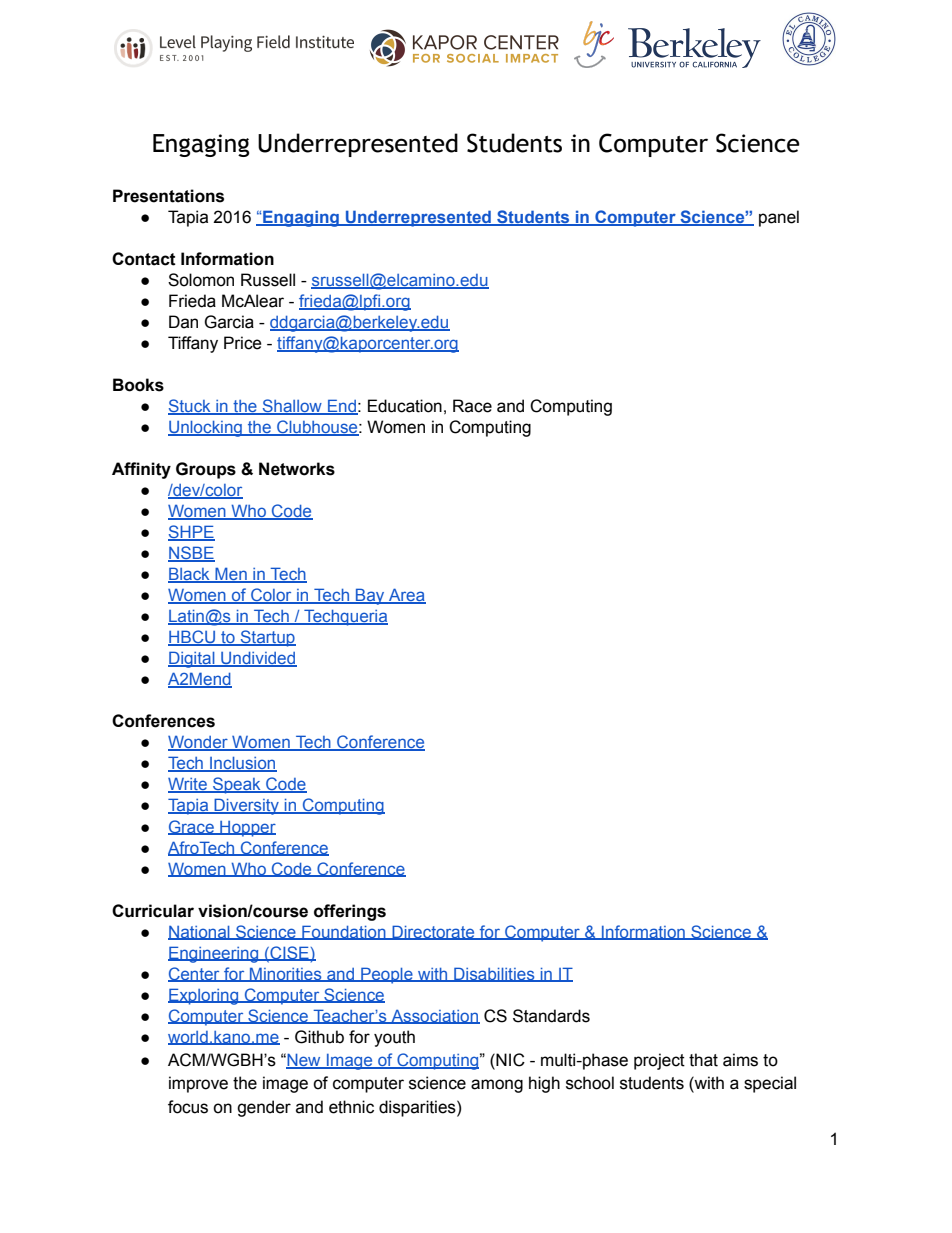  What do you see at coordinates (433, 932) in the document?
I see `Directorate` at bounding box center [433, 932].
